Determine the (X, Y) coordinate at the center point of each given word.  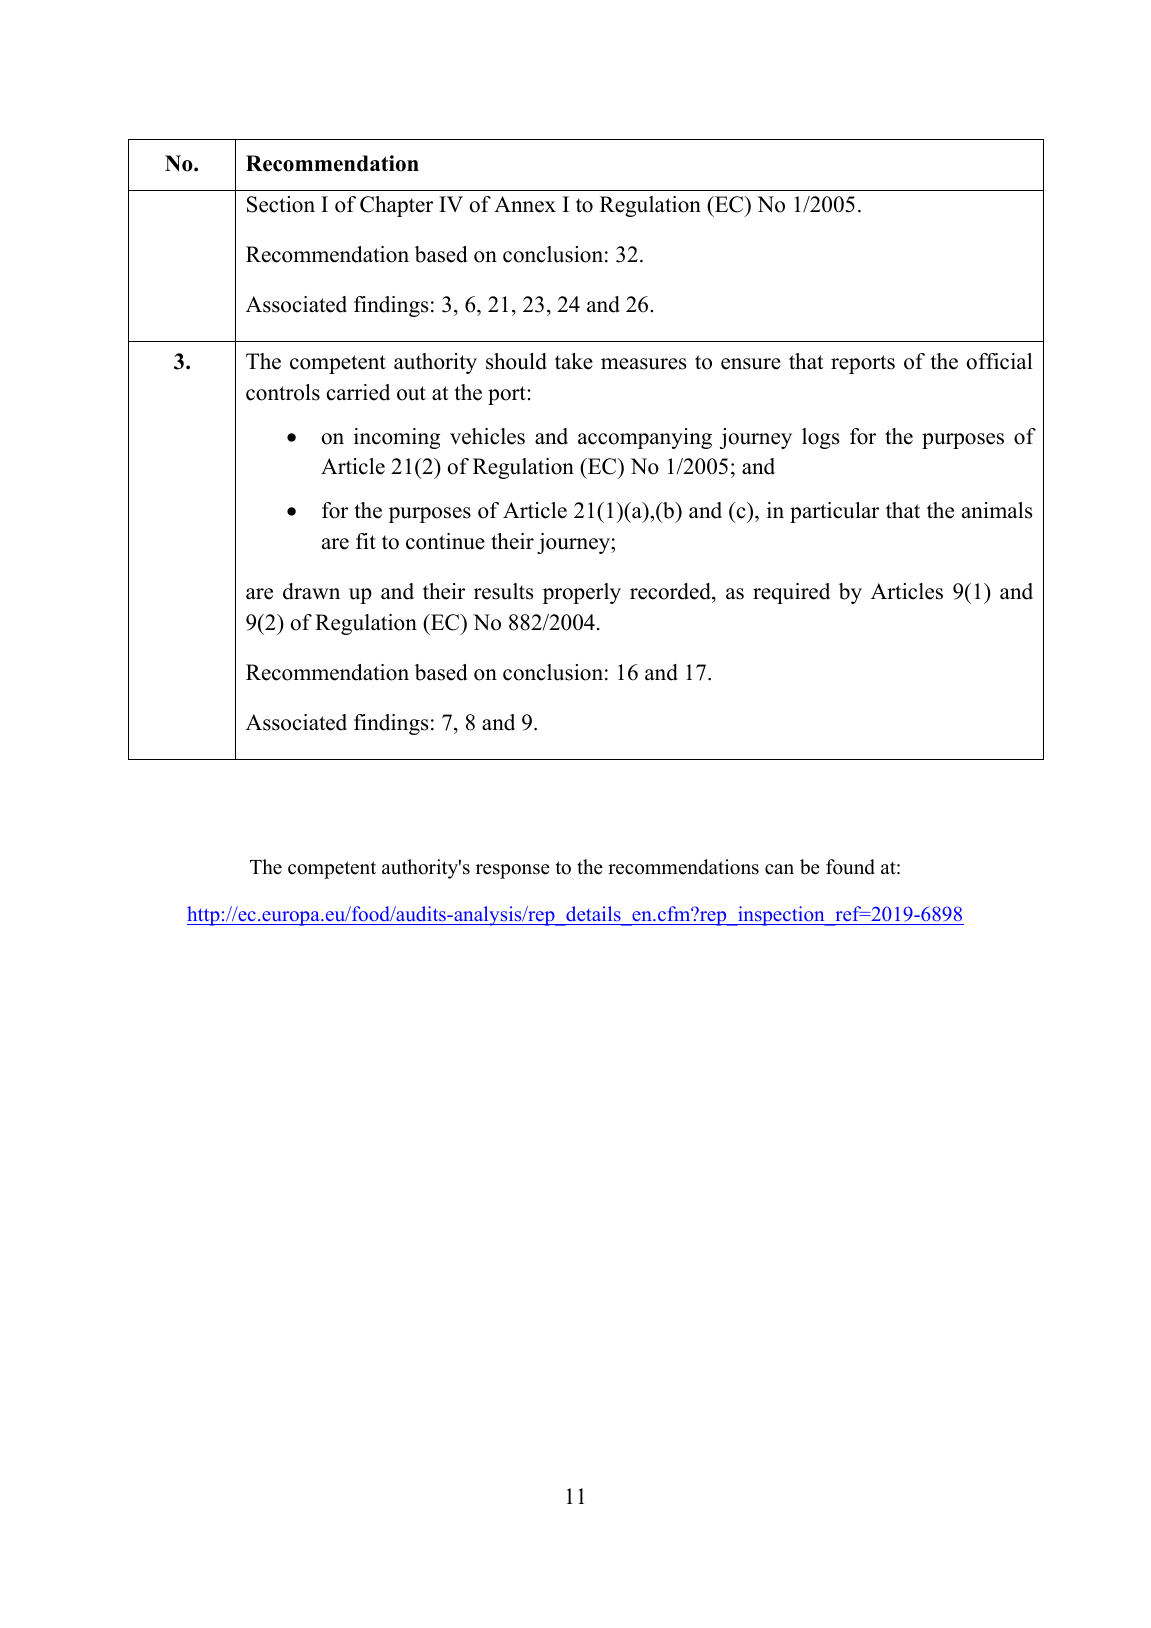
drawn (311, 591)
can (779, 869)
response (513, 871)
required (791, 593)
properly (582, 593)
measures (643, 364)
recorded (671, 591)
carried (358, 392)
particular (834, 512)
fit (366, 541)
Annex (525, 204)
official (1000, 361)
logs (820, 438)
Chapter (396, 206)
